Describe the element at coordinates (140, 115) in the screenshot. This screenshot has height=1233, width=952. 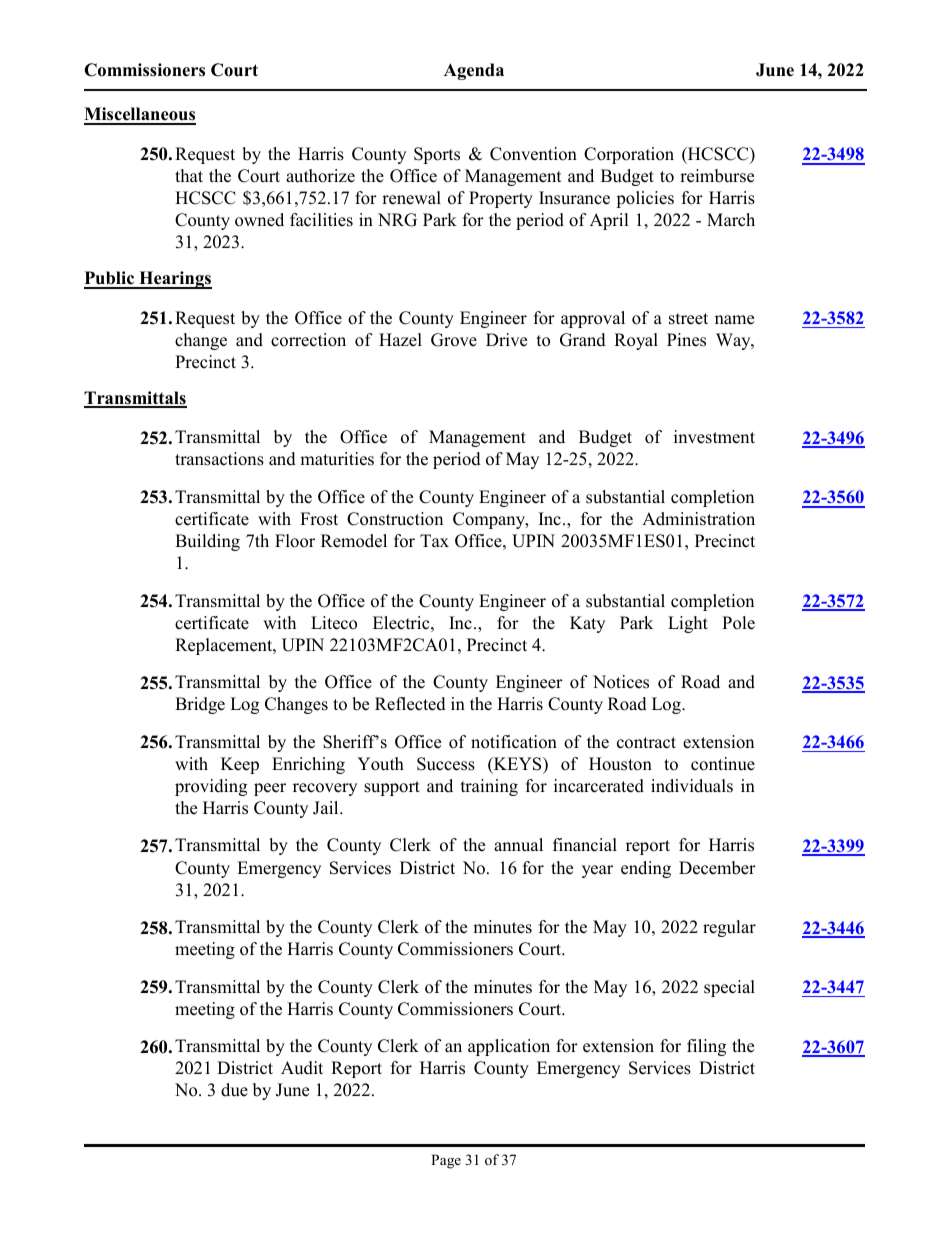
I see `Miscellaneous` at that location.
